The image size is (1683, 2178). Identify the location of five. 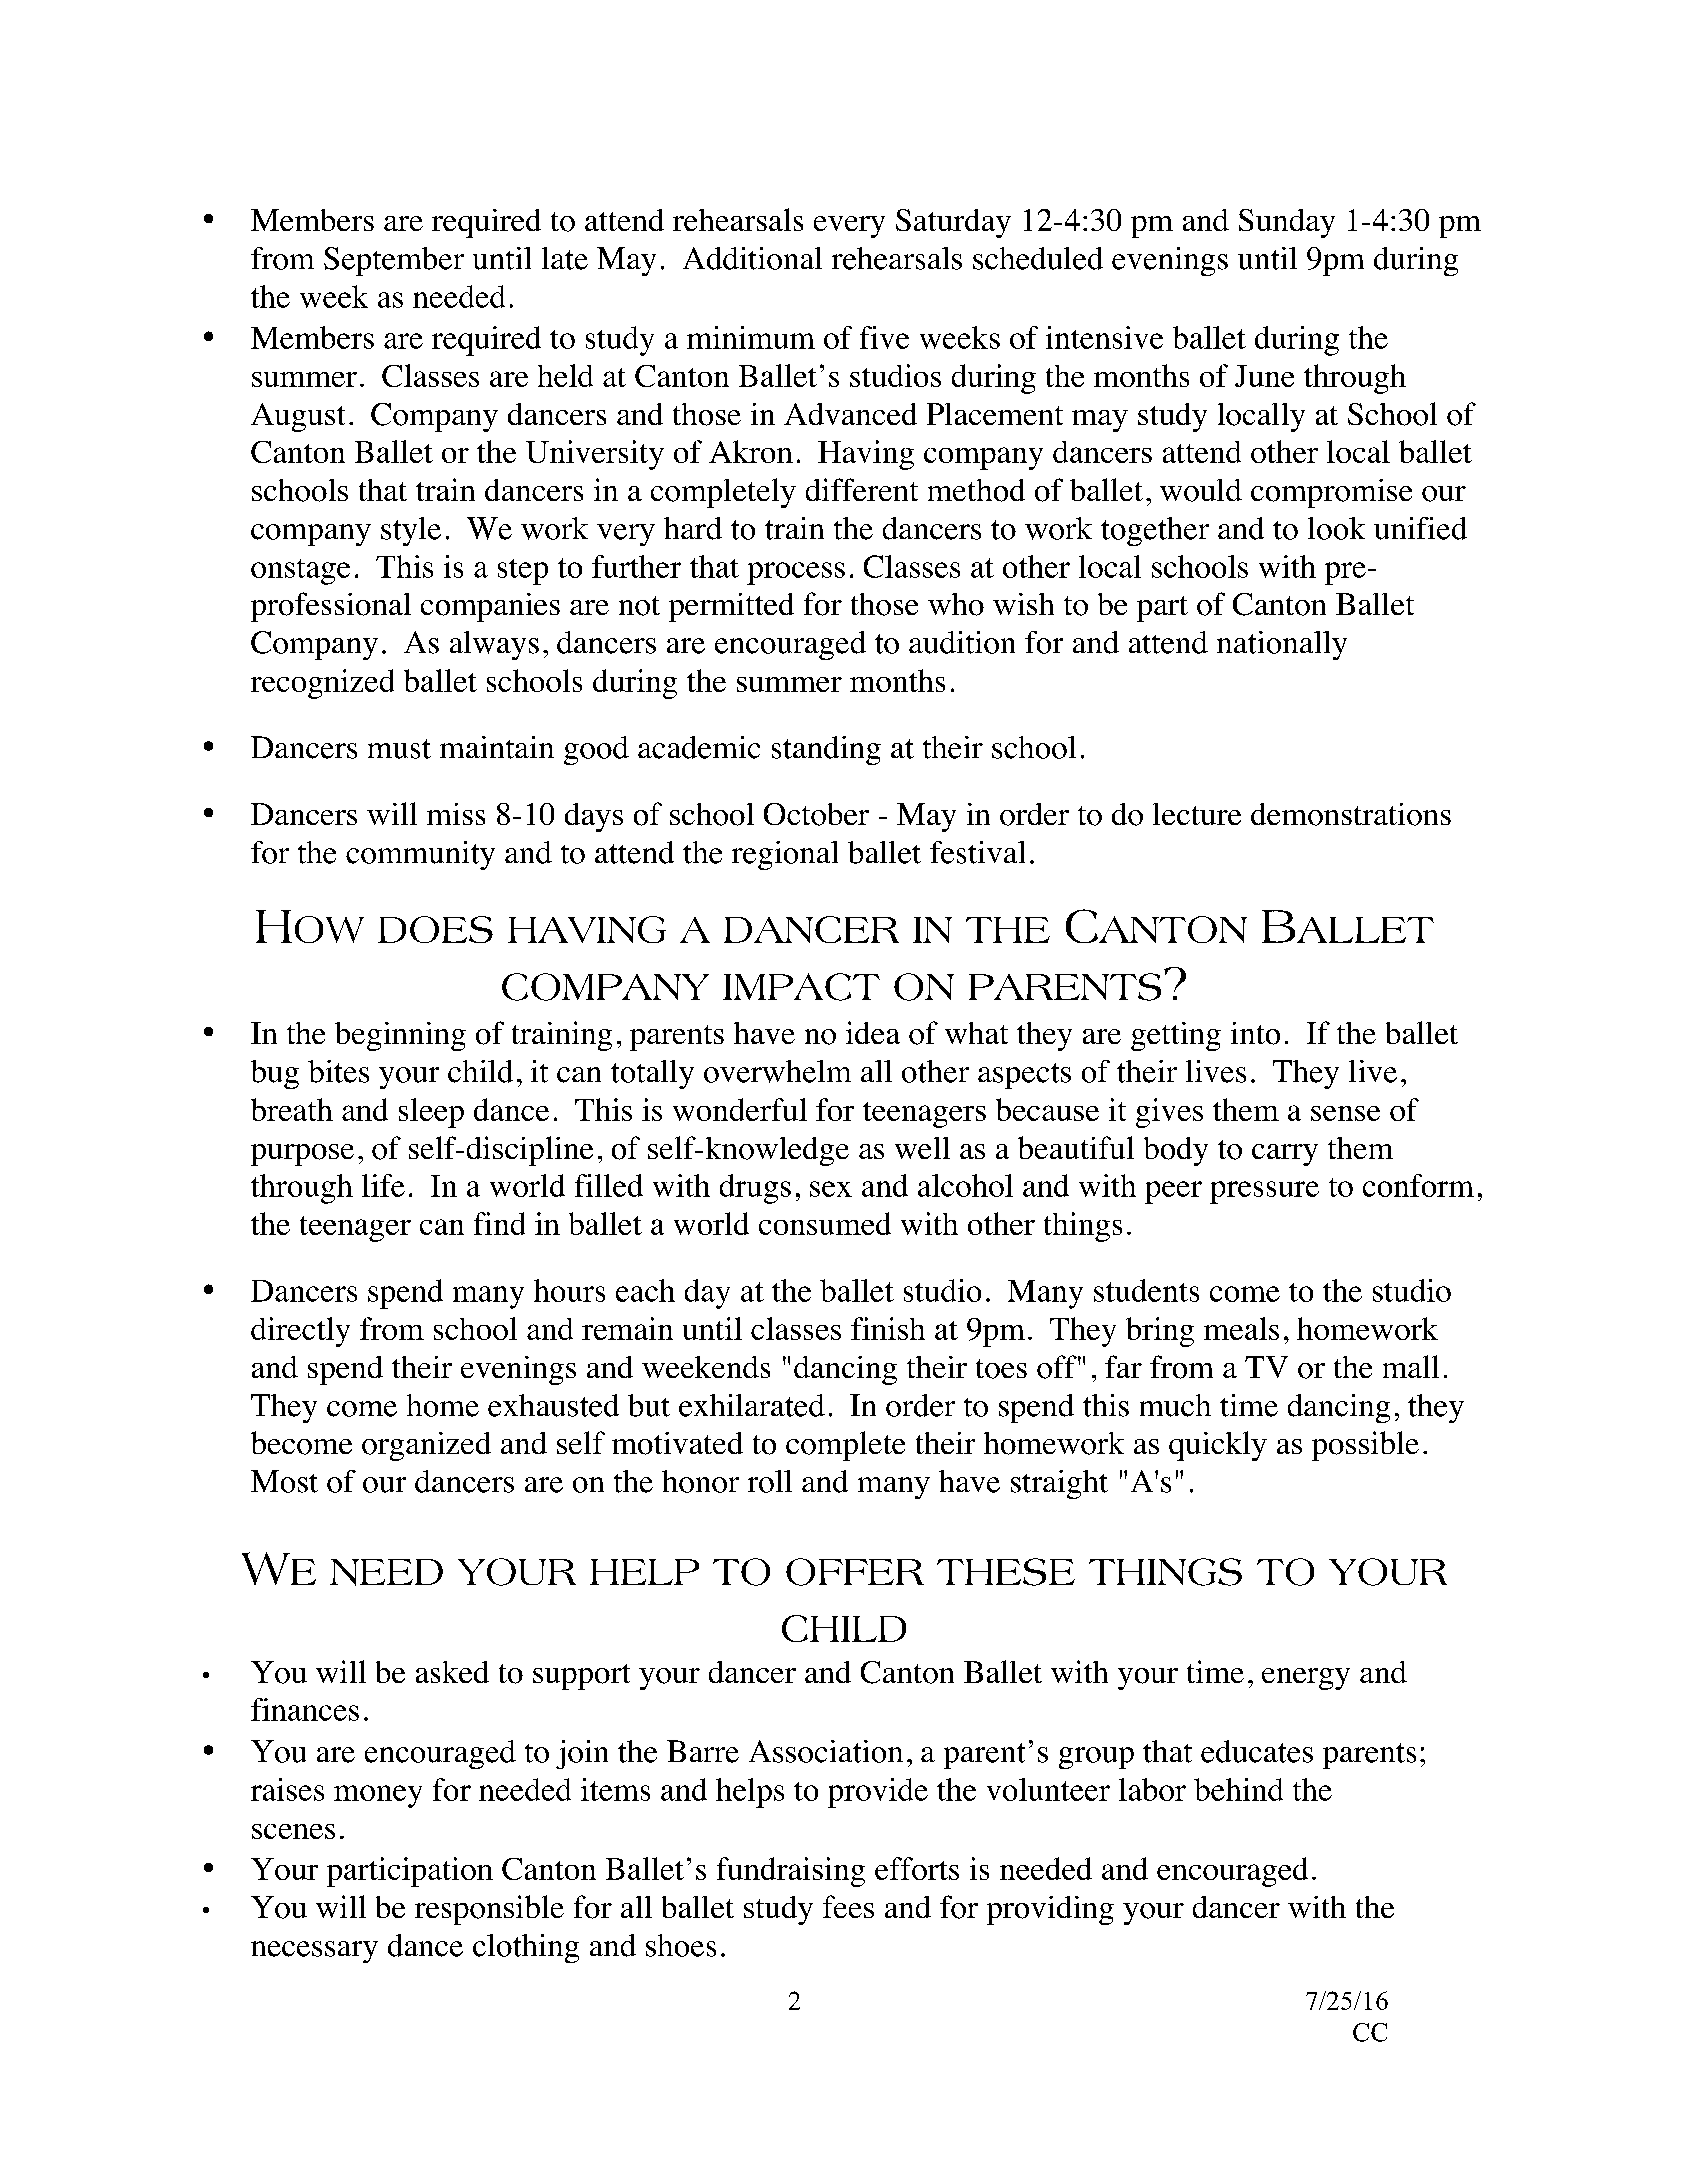
(884, 337).
